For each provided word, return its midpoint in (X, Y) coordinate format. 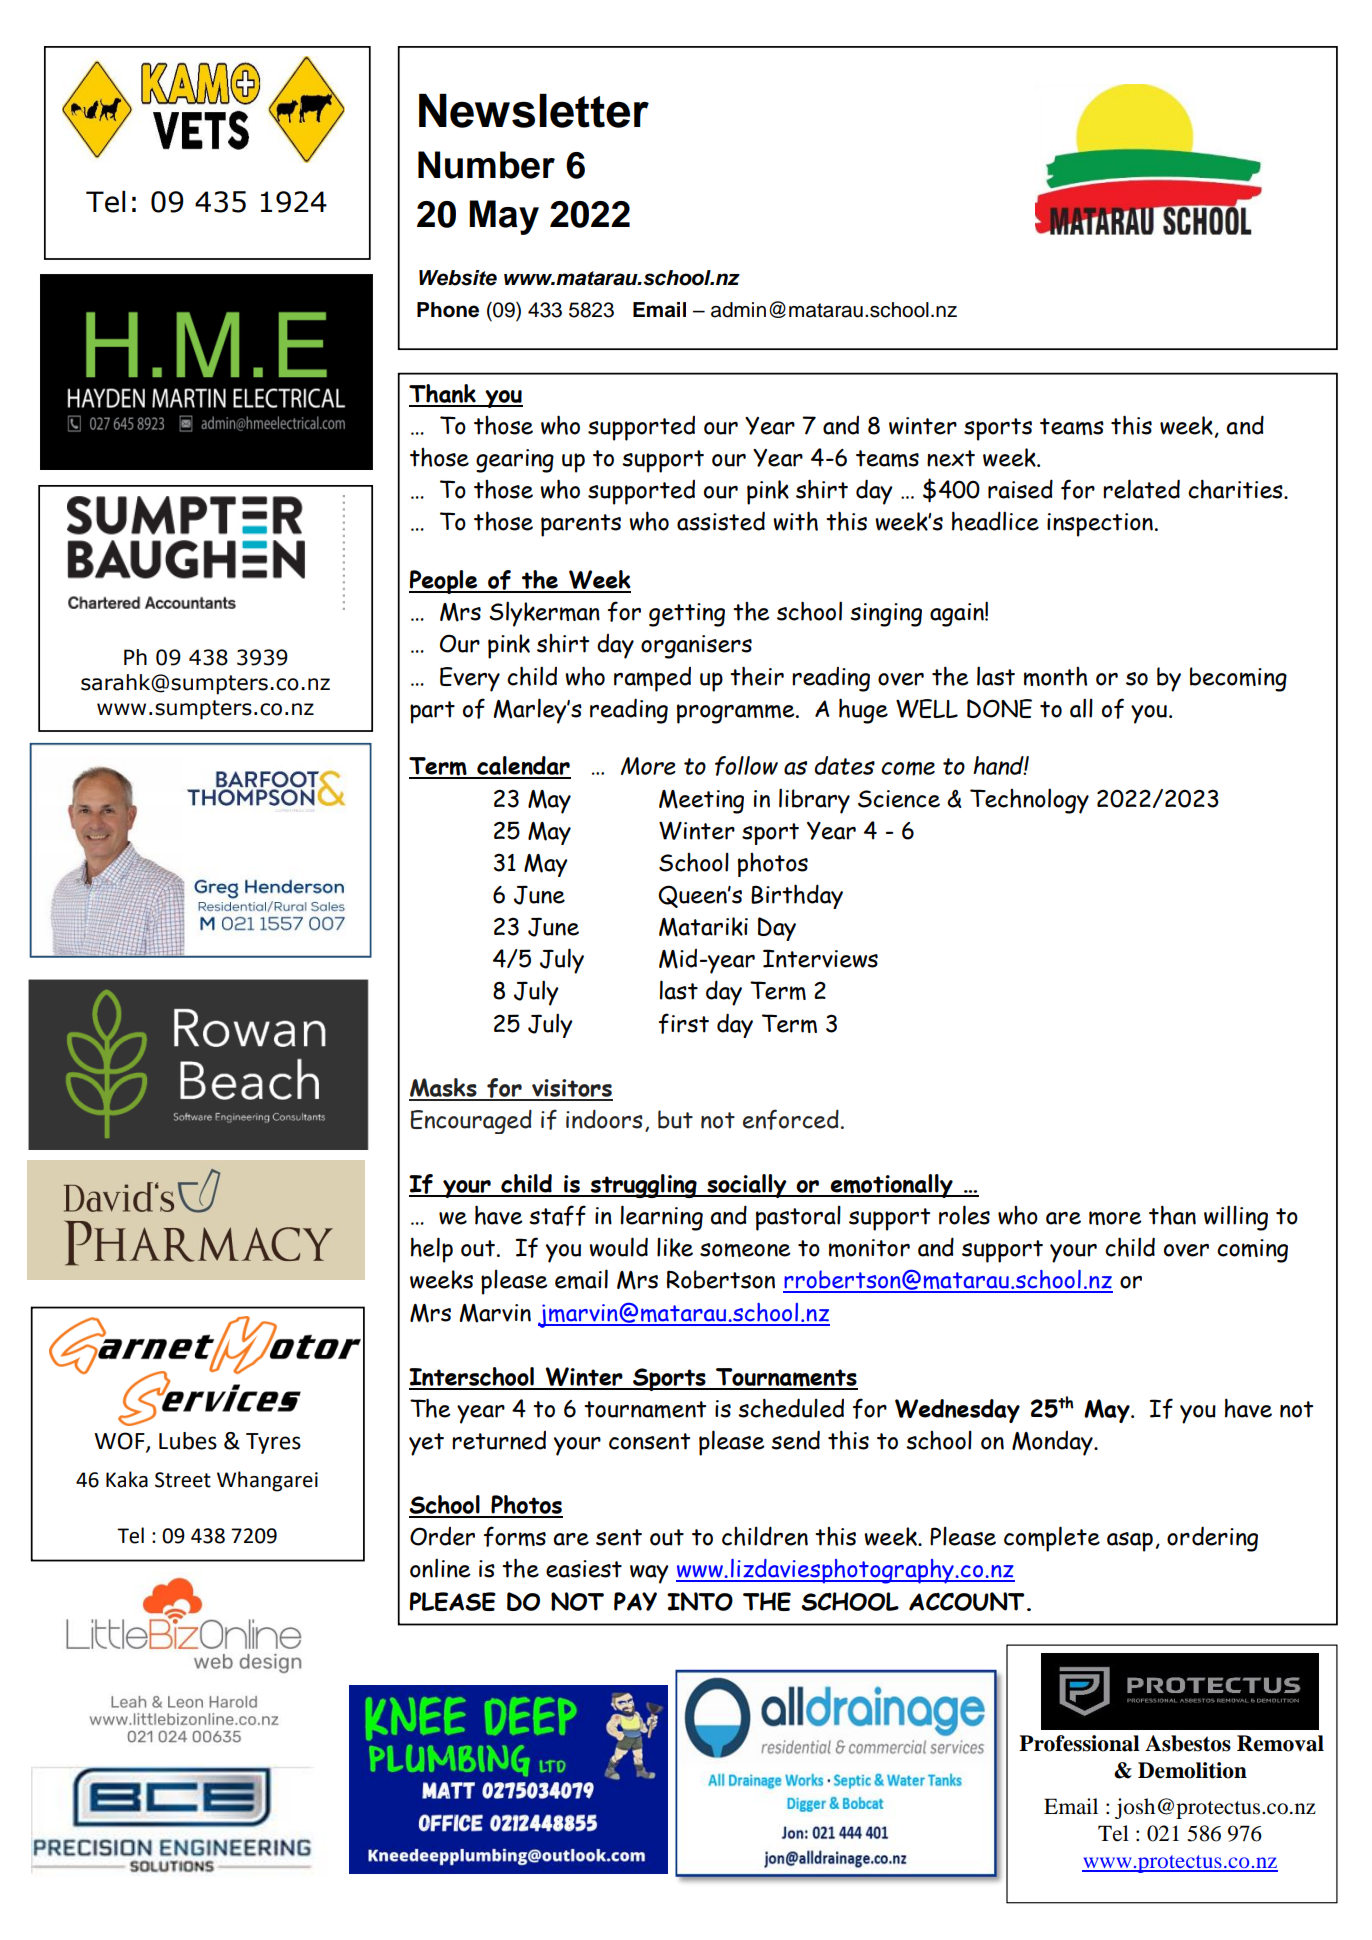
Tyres (273, 1443)
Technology (1029, 801)
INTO (700, 1601)
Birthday (797, 896)
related (1141, 489)
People (444, 582)
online (440, 1568)
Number (486, 165)
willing (1236, 1218)
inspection (1100, 525)
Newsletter (534, 111)
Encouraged (471, 1122)
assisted (721, 521)
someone (745, 1250)
